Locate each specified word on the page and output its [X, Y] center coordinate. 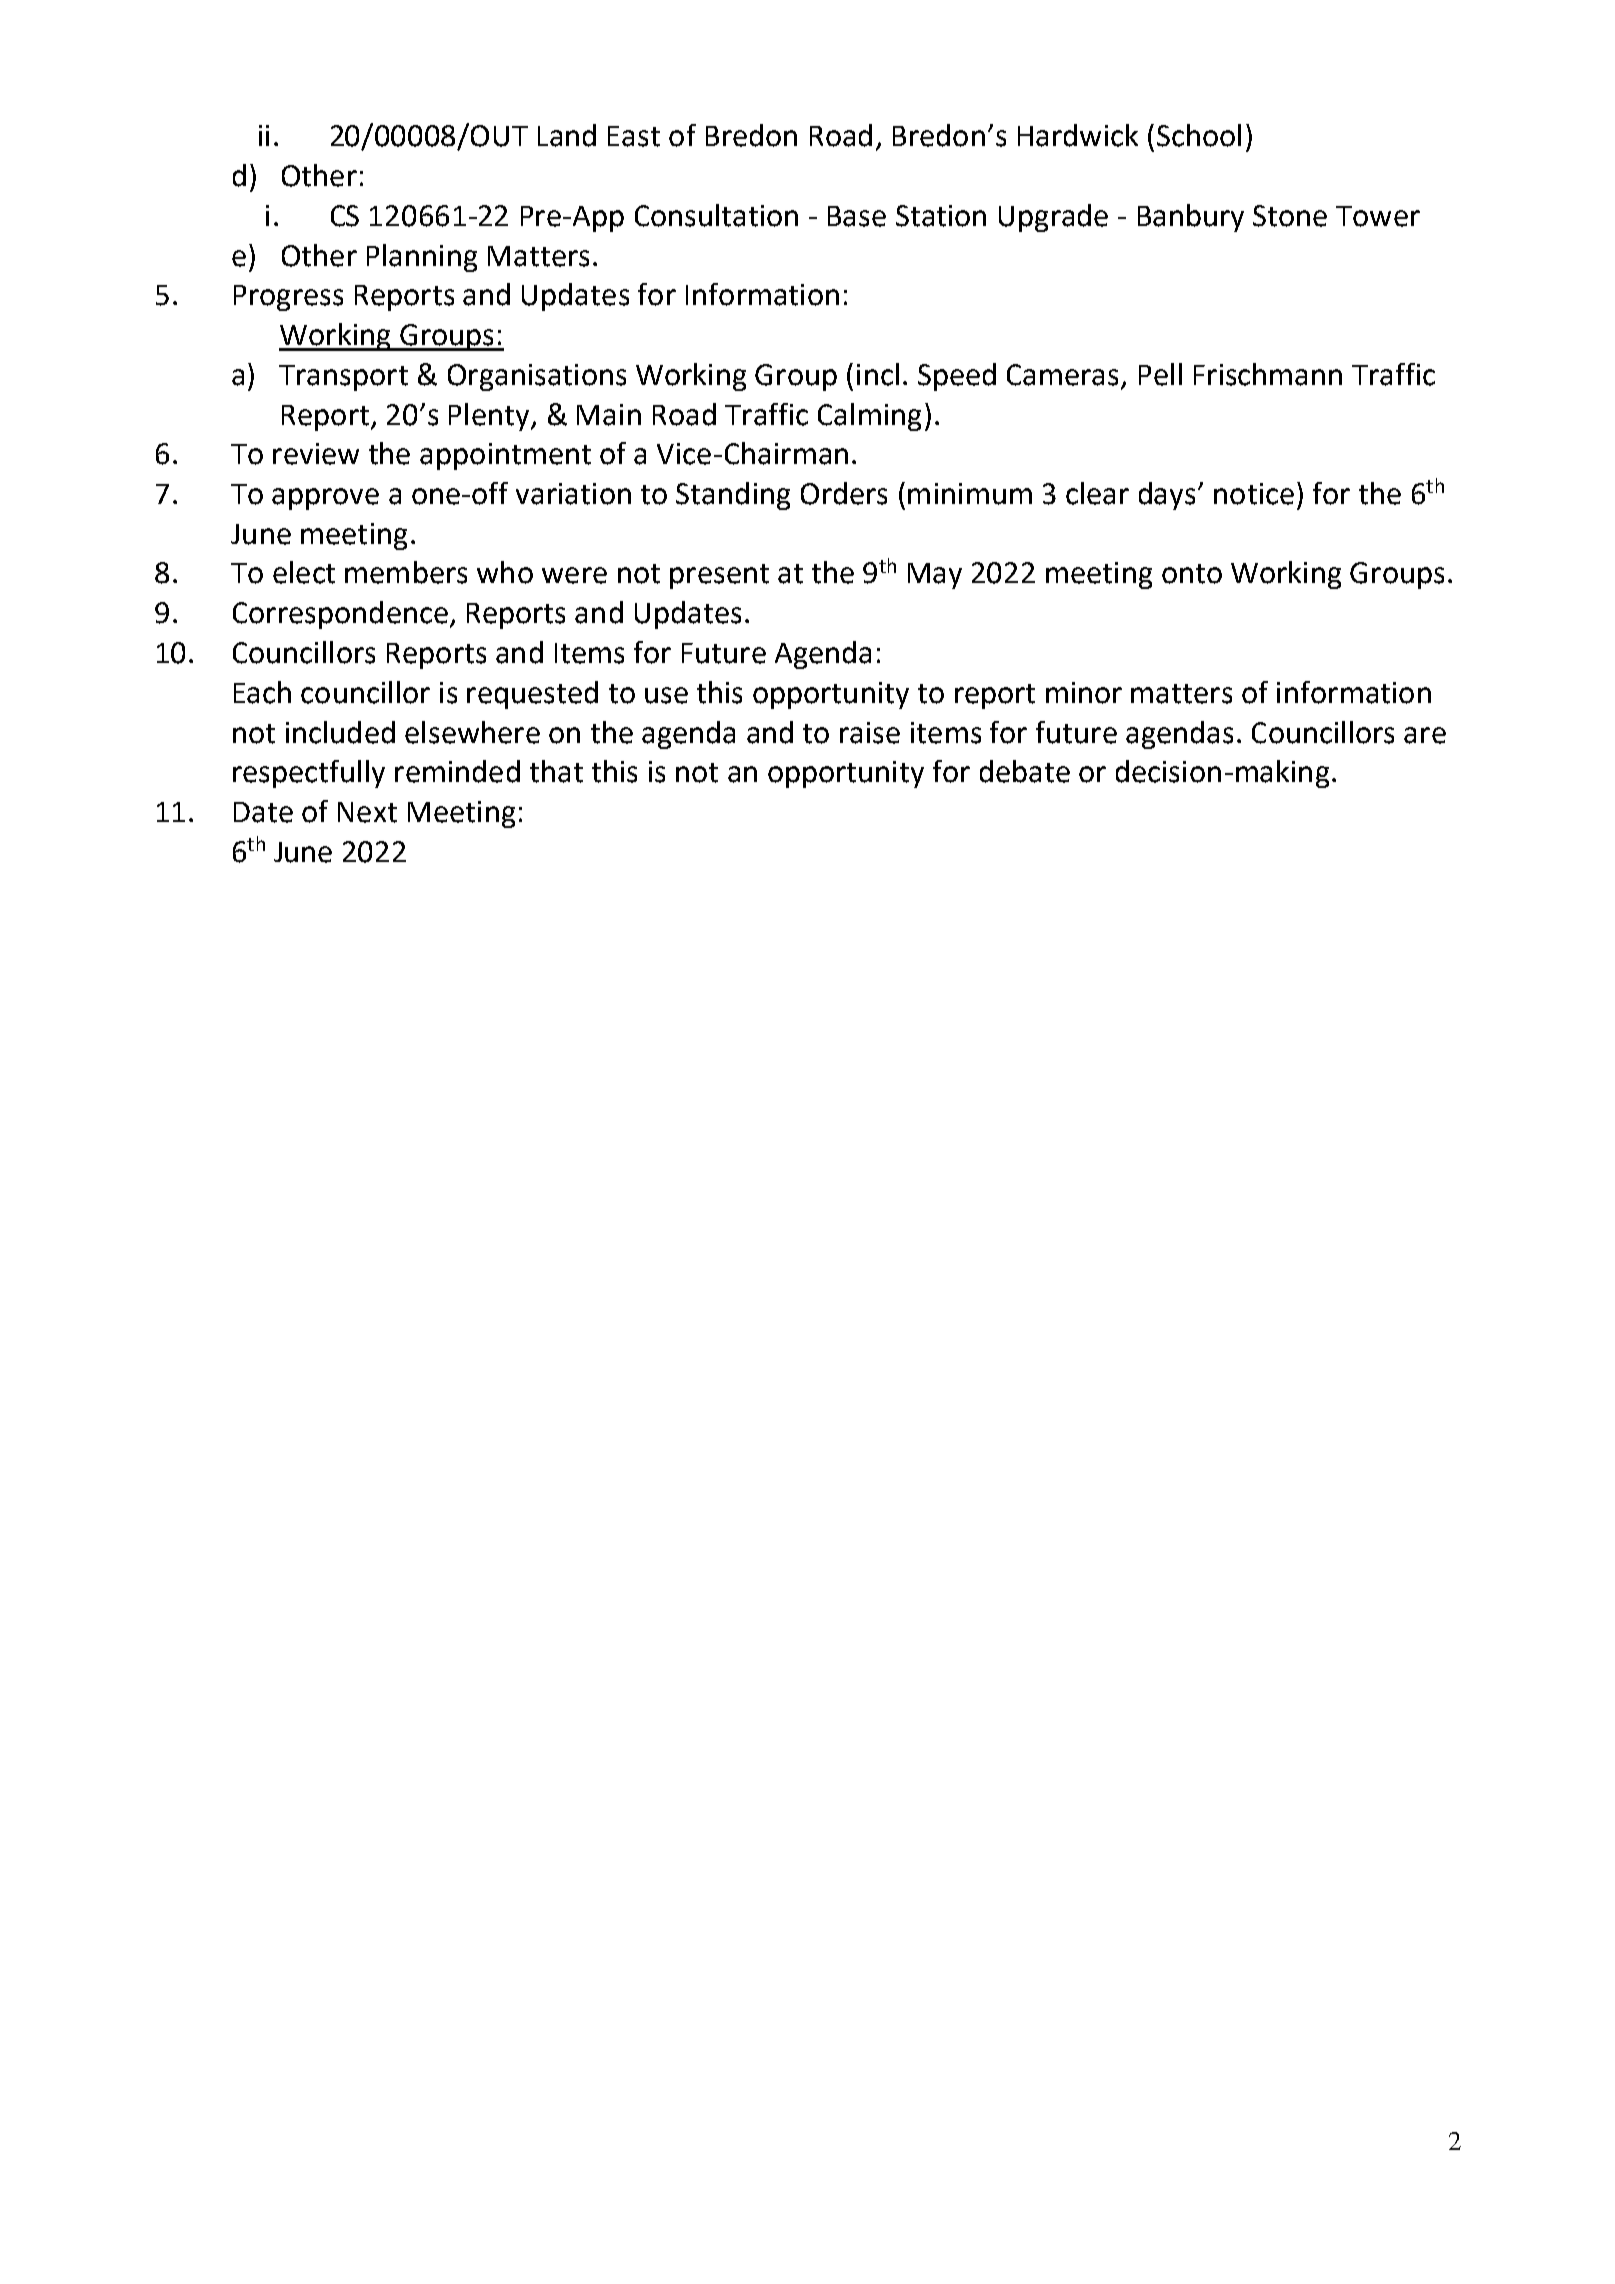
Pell [1160, 374]
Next [367, 812]
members [406, 572]
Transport [343, 378]
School [1199, 135]
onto [1192, 574]
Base [857, 216]
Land [567, 135]
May [935, 576]
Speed [957, 377]
